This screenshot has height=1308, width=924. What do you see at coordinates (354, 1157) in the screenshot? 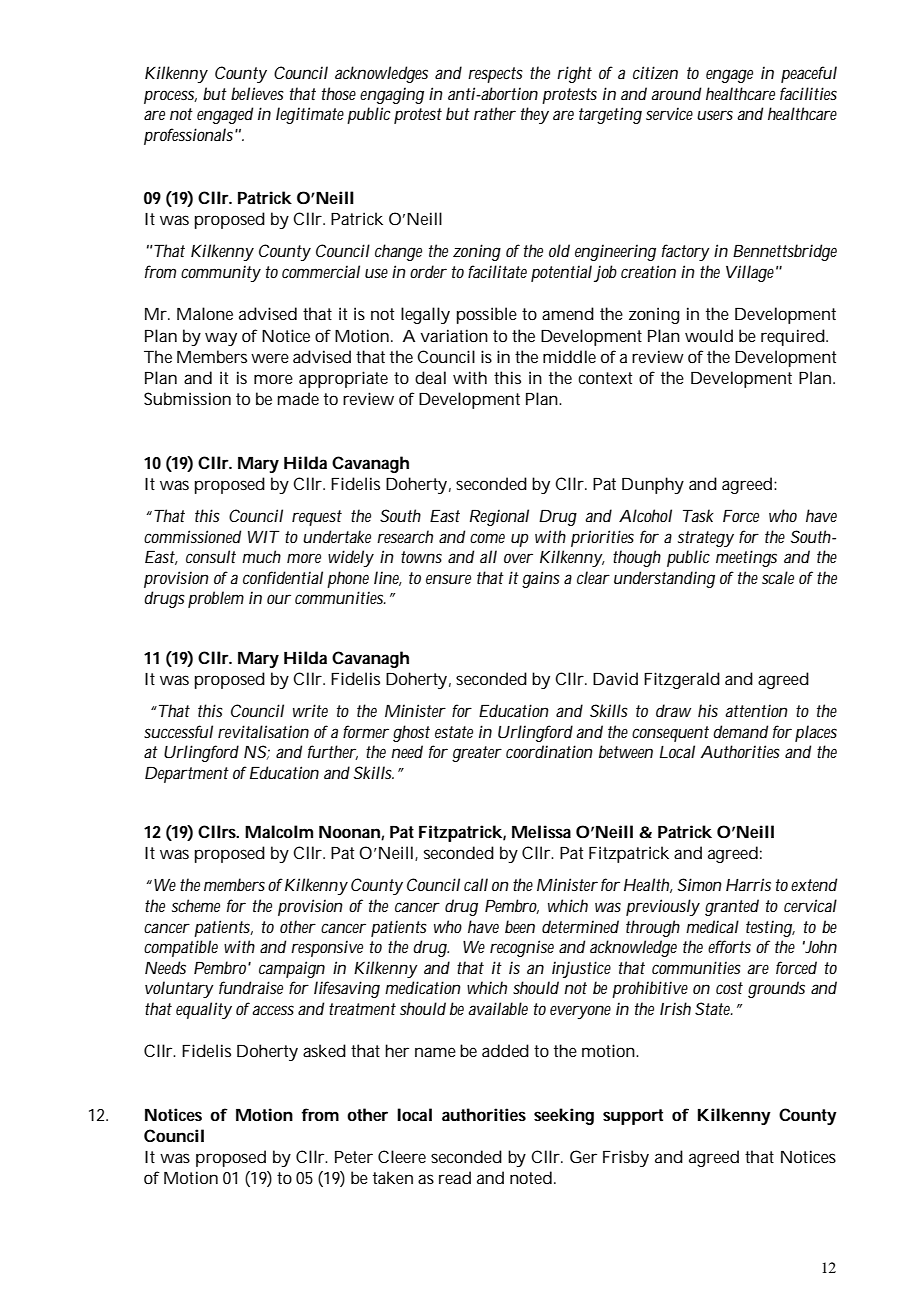
I see `Peter` at bounding box center [354, 1157].
